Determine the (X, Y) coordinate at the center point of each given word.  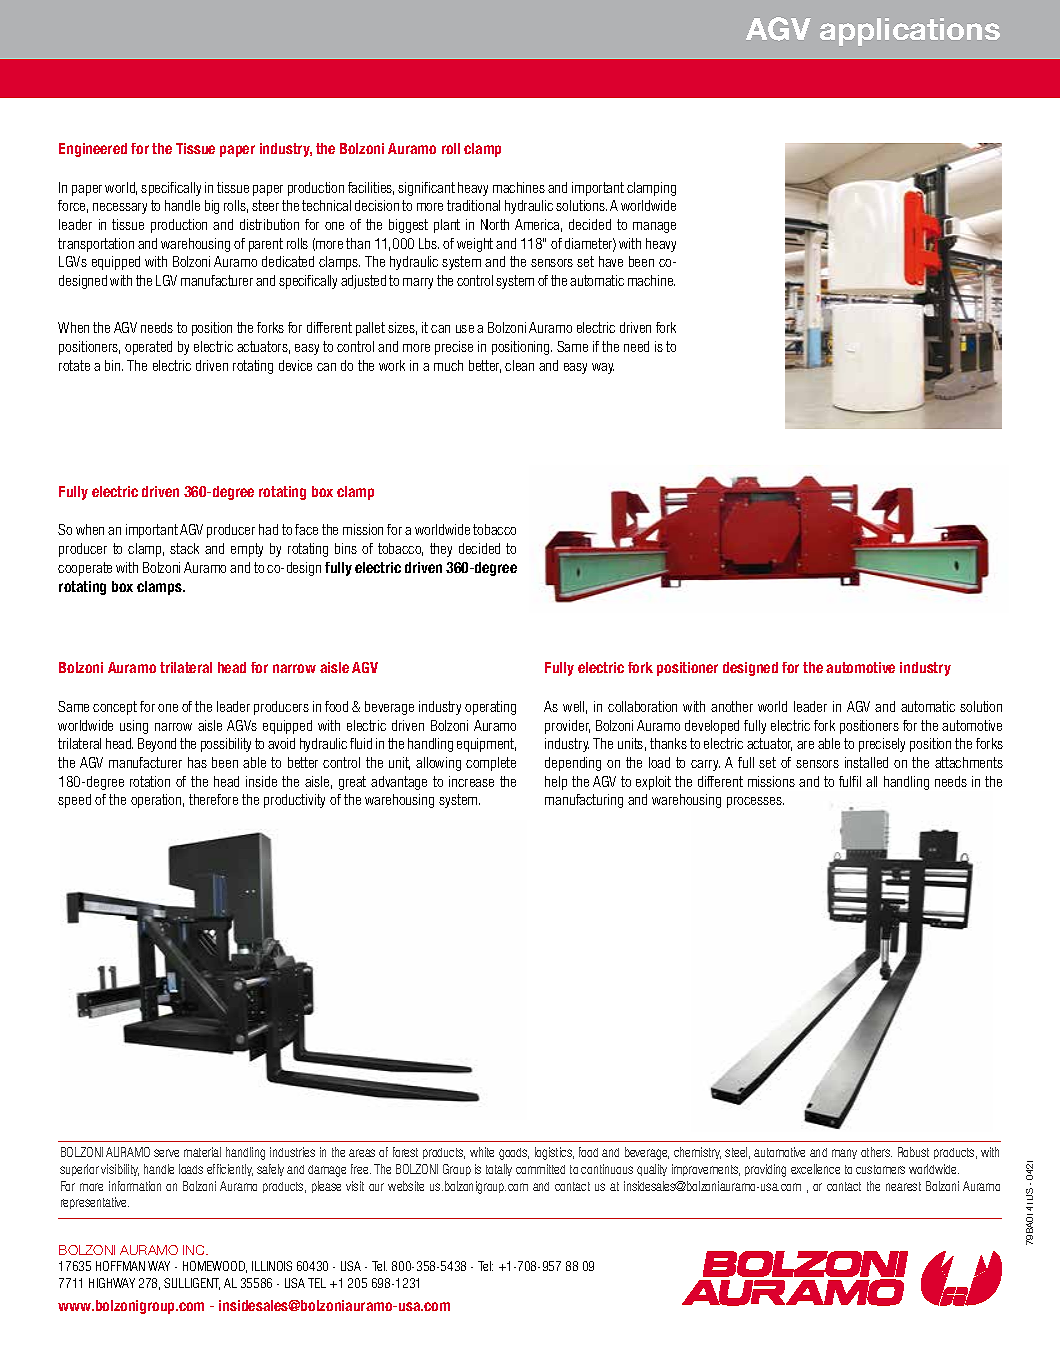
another (732, 706)
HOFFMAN (120, 1266)
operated (148, 348)
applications (910, 32)
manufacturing (584, 801)
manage (654, 227)
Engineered (93, 150)
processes (755, 802)
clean (519, 365)
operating (490, 708)
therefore (213, 799)
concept (115, 708)
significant (426, 189)
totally (499, 1170)
